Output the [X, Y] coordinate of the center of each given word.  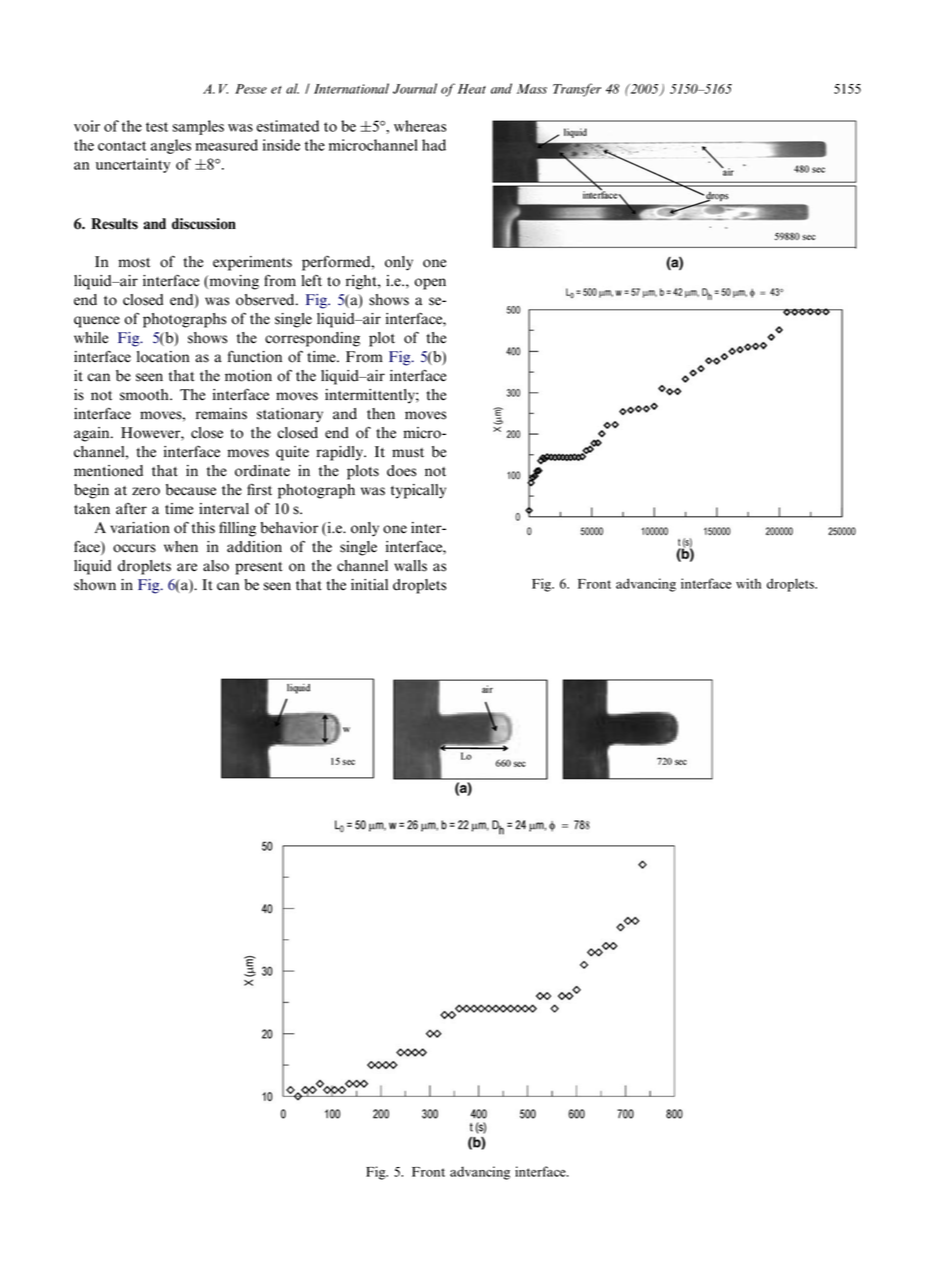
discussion [204, 224]
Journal [415, 88]
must [408, 453]
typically [418, 491]
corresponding [312, 339]
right [362, 282]
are [187, 567]
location [163, 357]
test [157, 127]
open [430, 284]
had [434, 145]
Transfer [577, 90]
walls [410, 566]
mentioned [108, 471]
